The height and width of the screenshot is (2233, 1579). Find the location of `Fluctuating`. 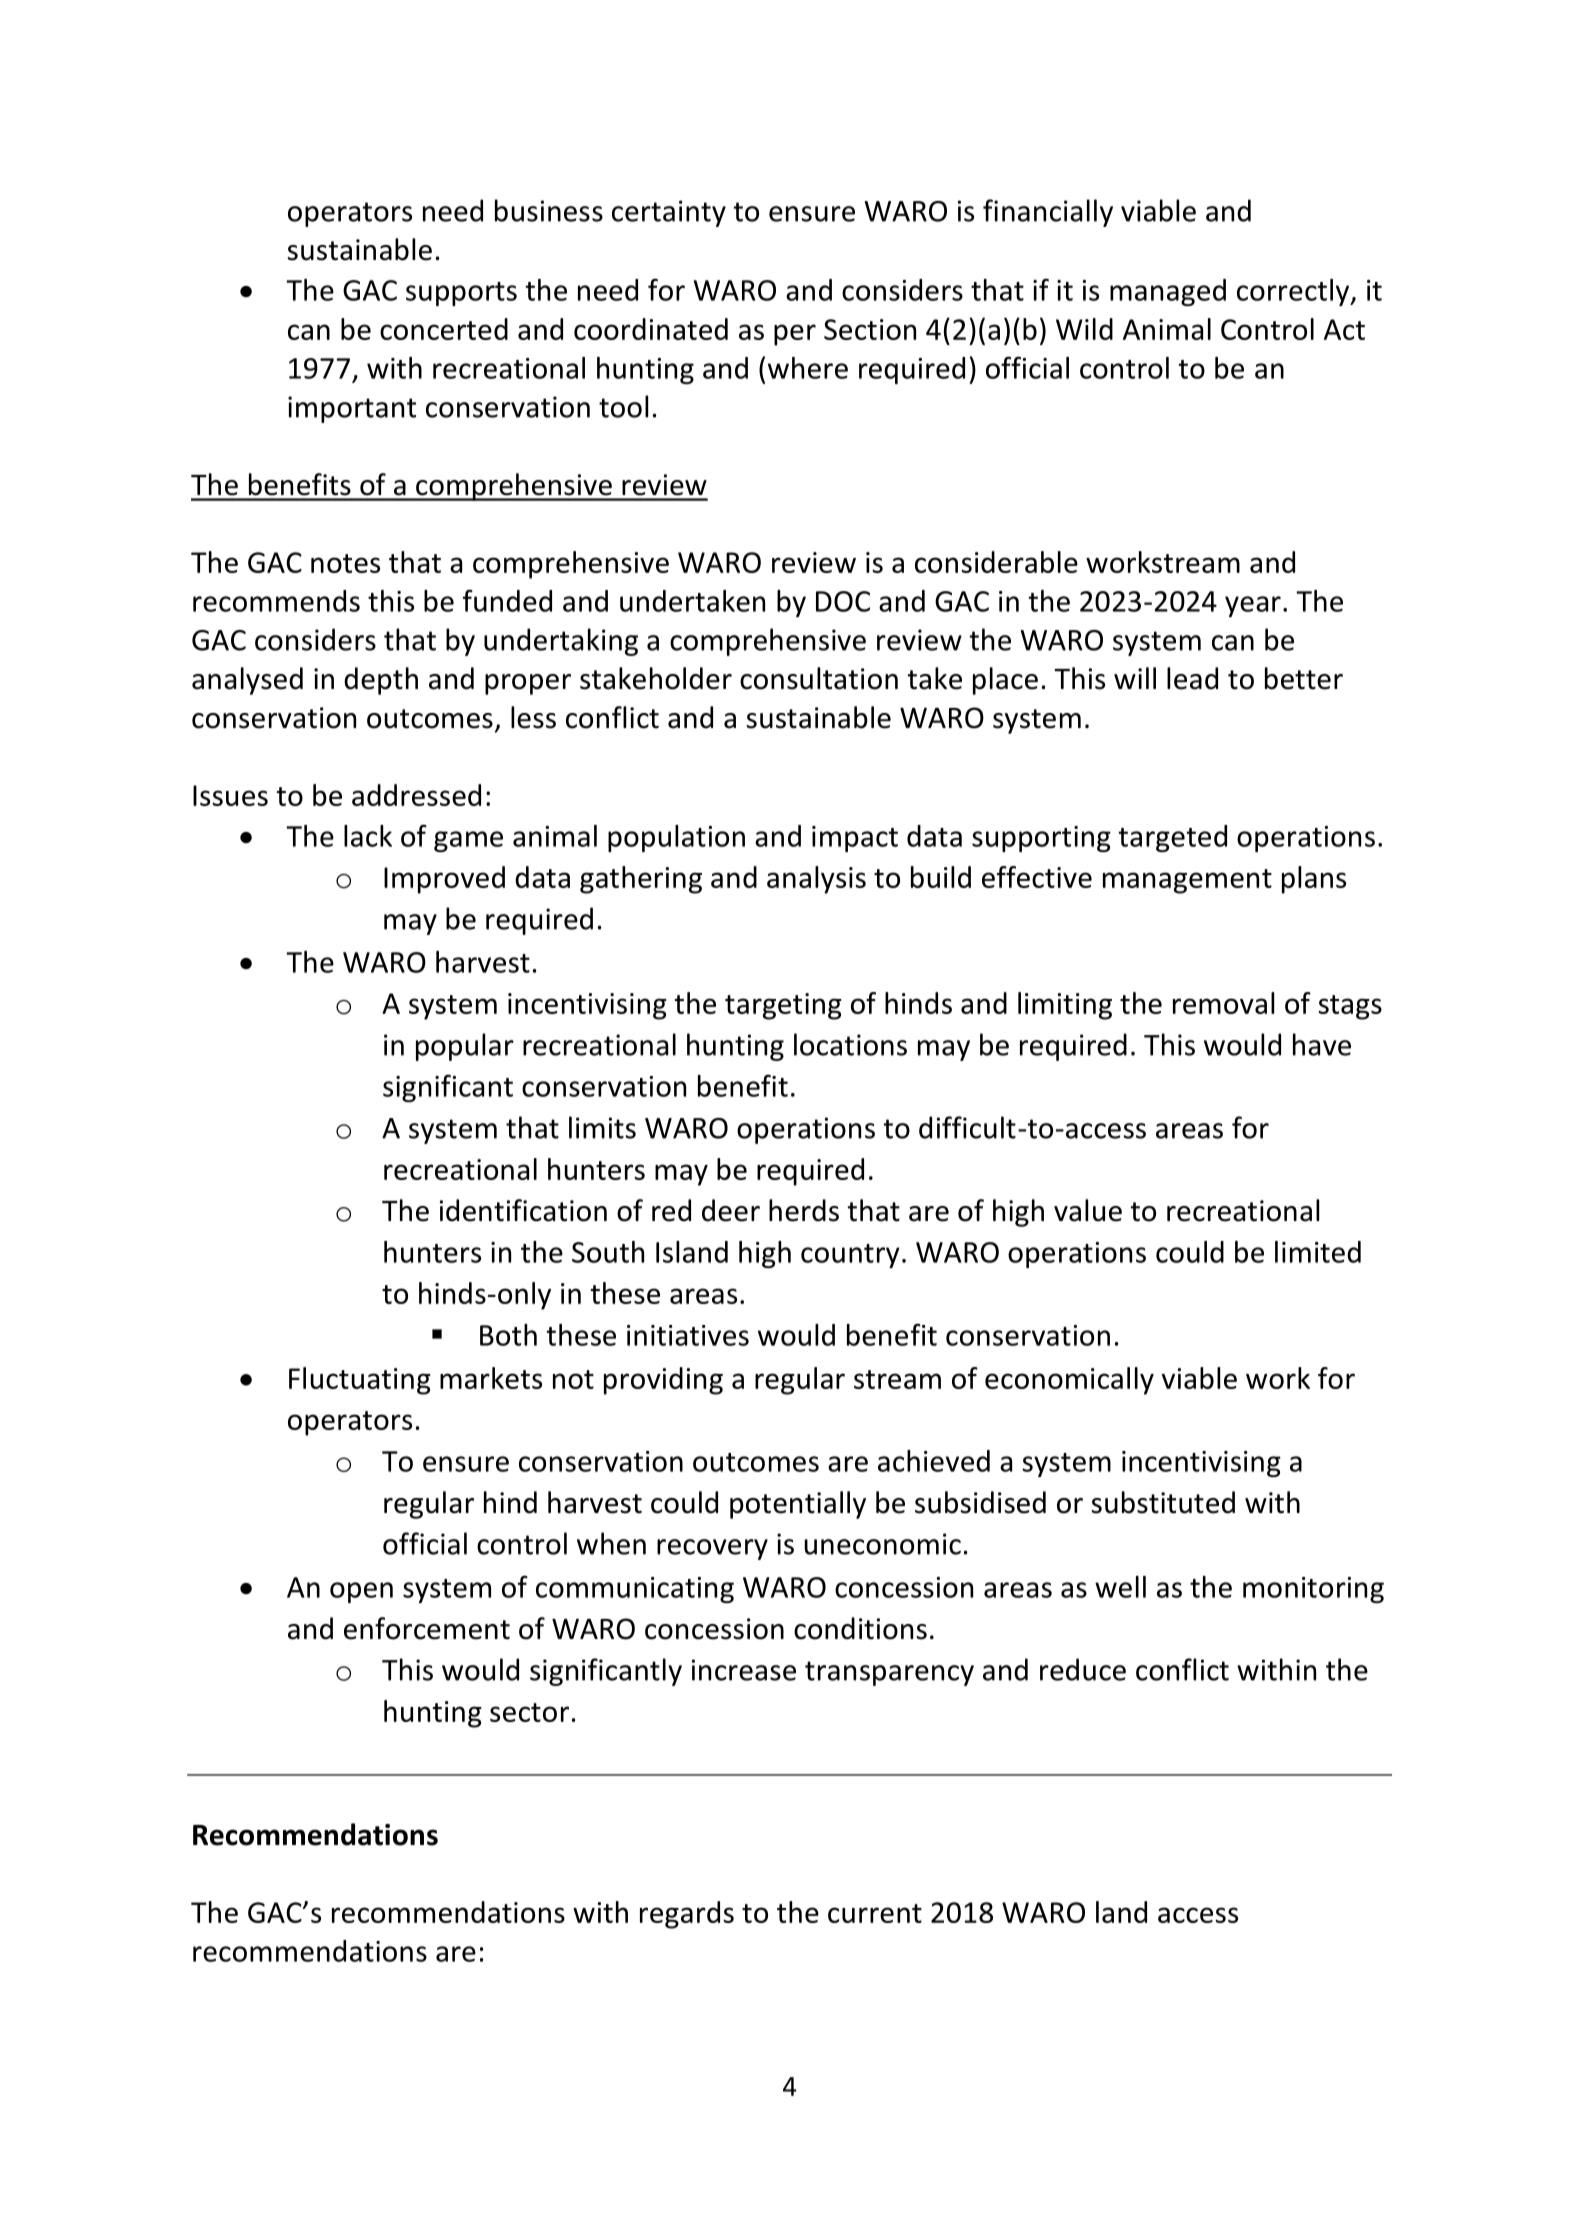

Fluctuating is located at coordinates (360, 1381).
